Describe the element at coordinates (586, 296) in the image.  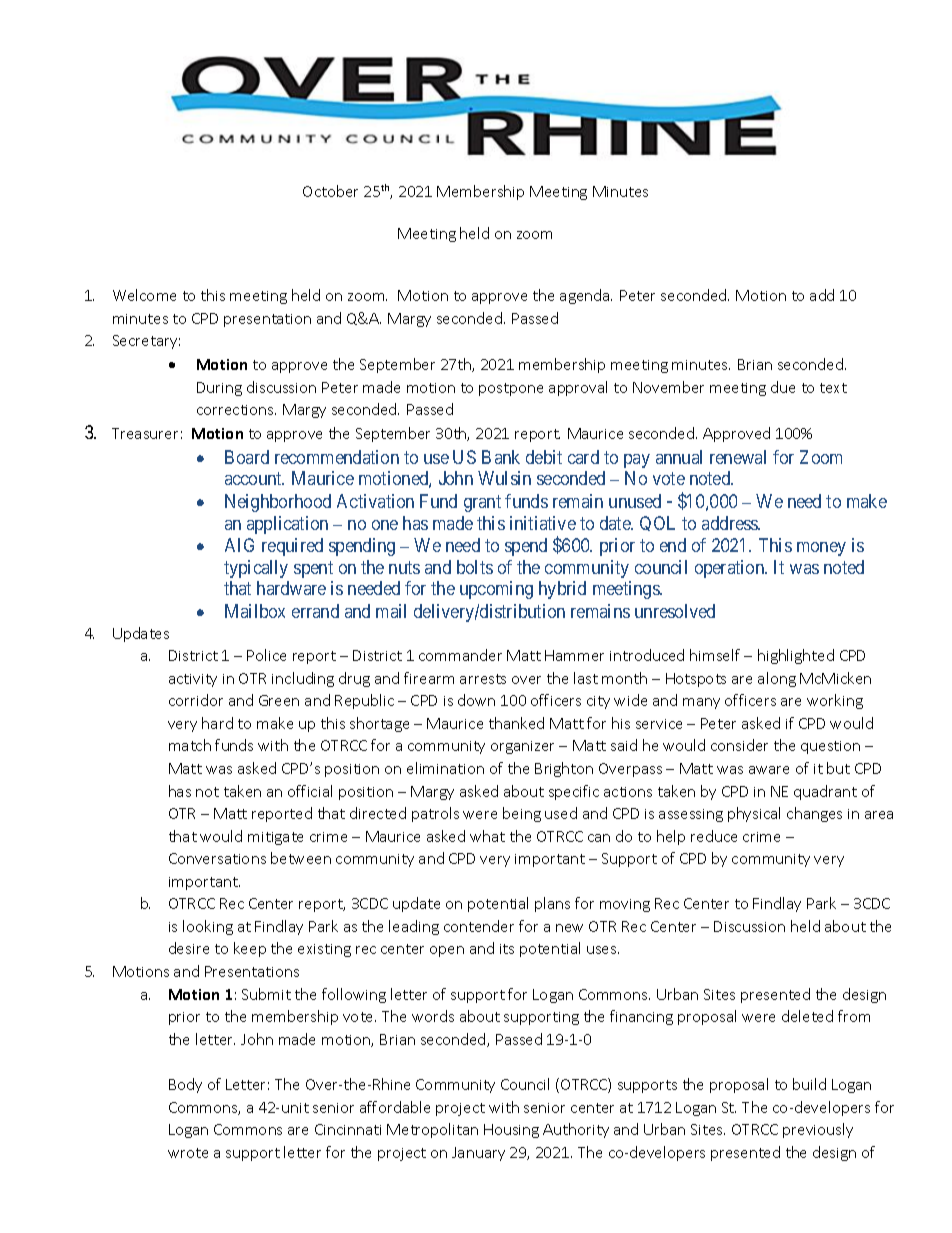
I see `agenda` at that location.
